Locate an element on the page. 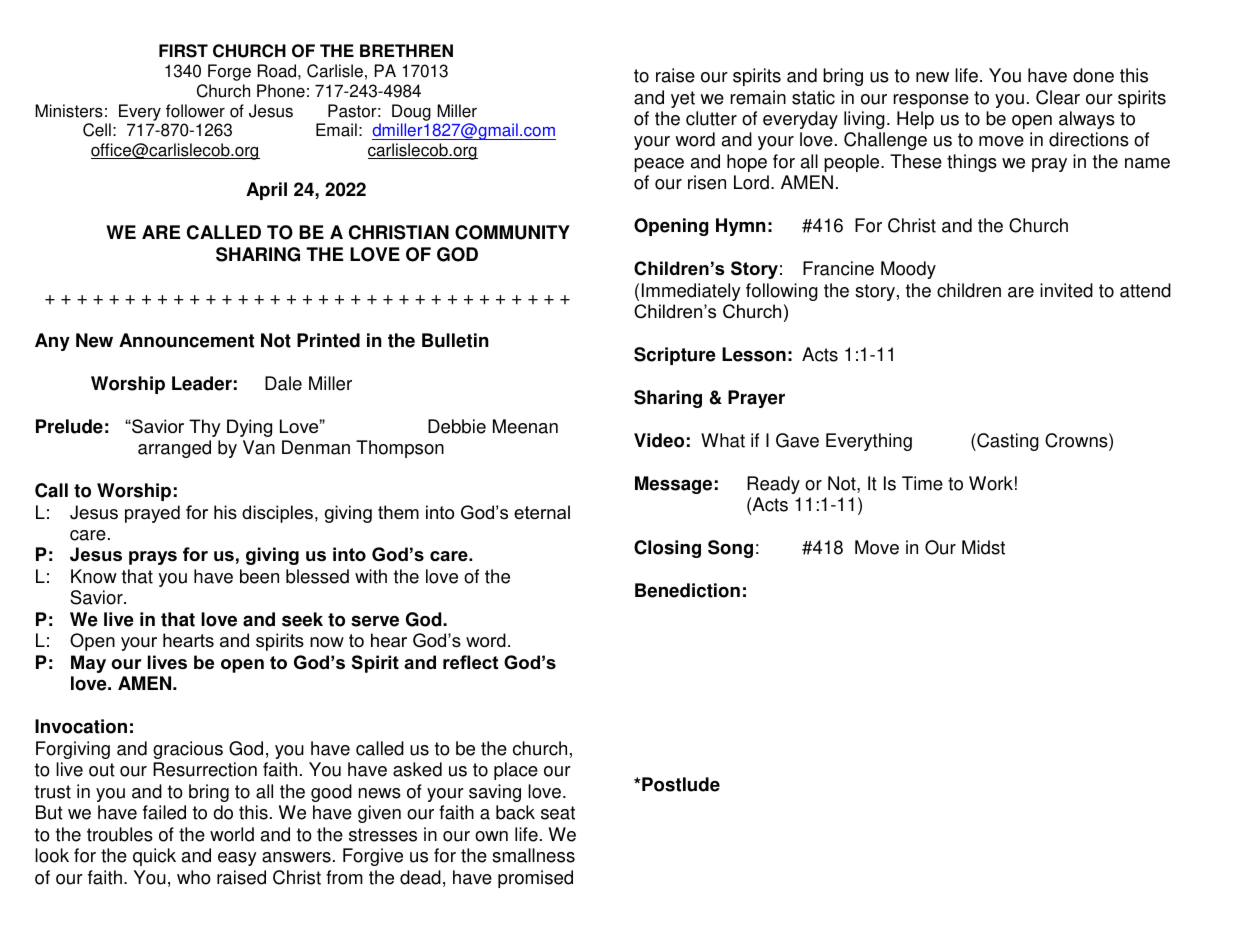 The width and height of the image is (1233, 952). May is located at coordinates (88, 664).
